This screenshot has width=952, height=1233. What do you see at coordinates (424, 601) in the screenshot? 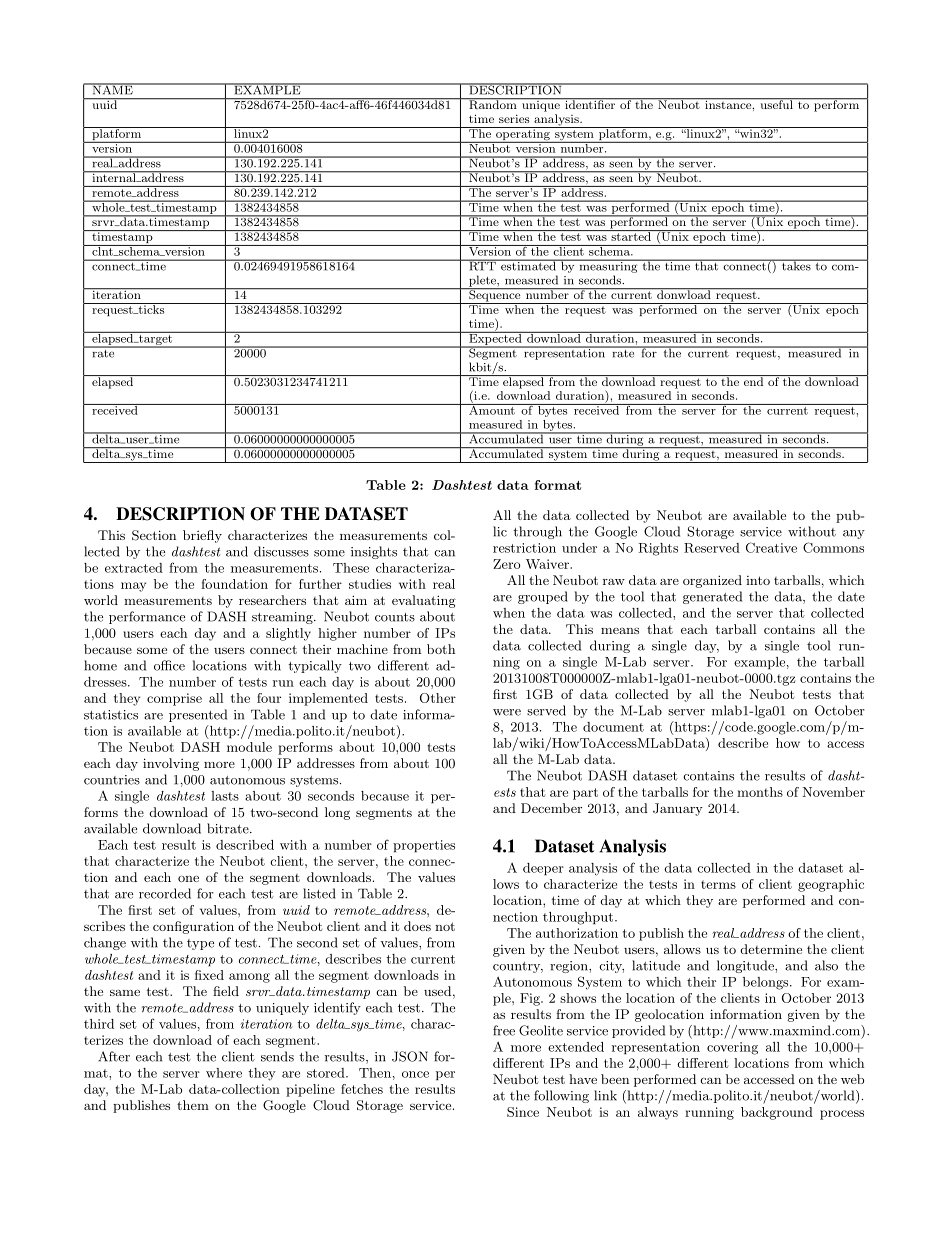
I see `evaluating` at bounding box center [424, 601].
